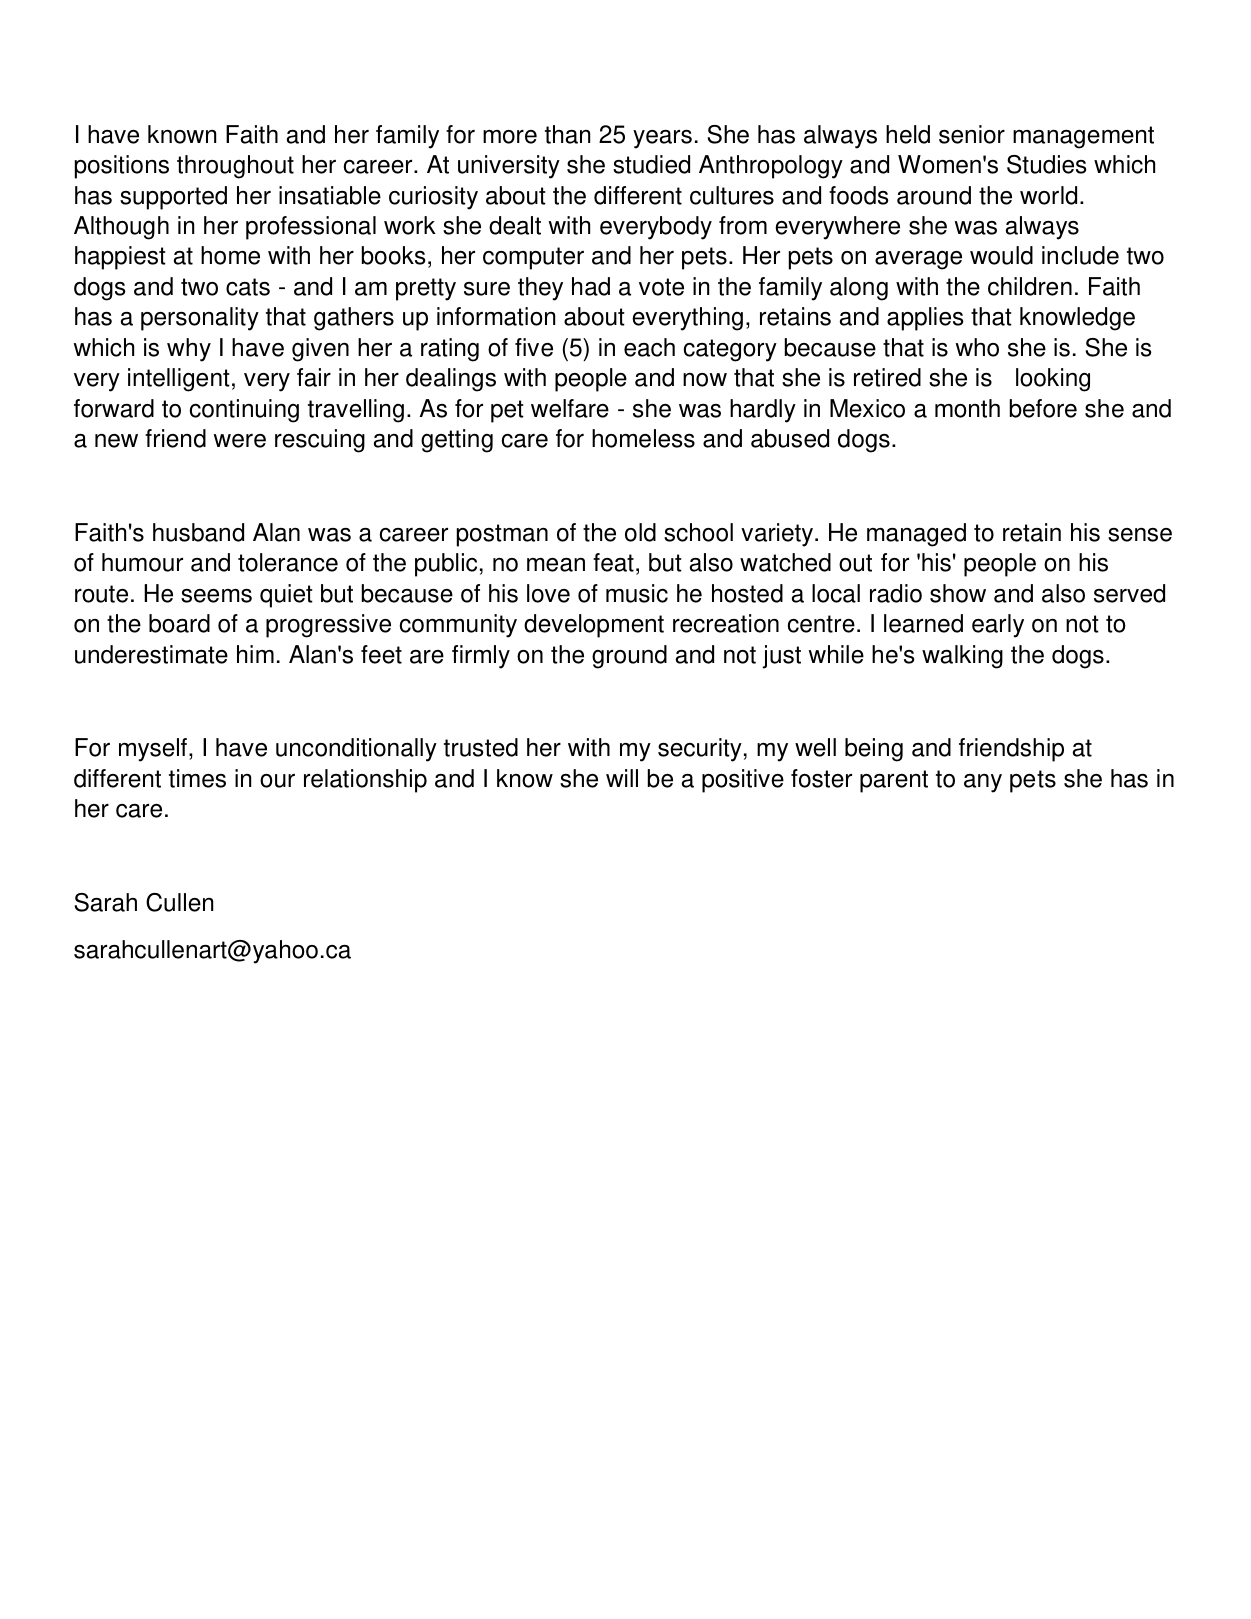 This screenshot has height=1619, width=1251. I want to click on times, so click(197, 778).
